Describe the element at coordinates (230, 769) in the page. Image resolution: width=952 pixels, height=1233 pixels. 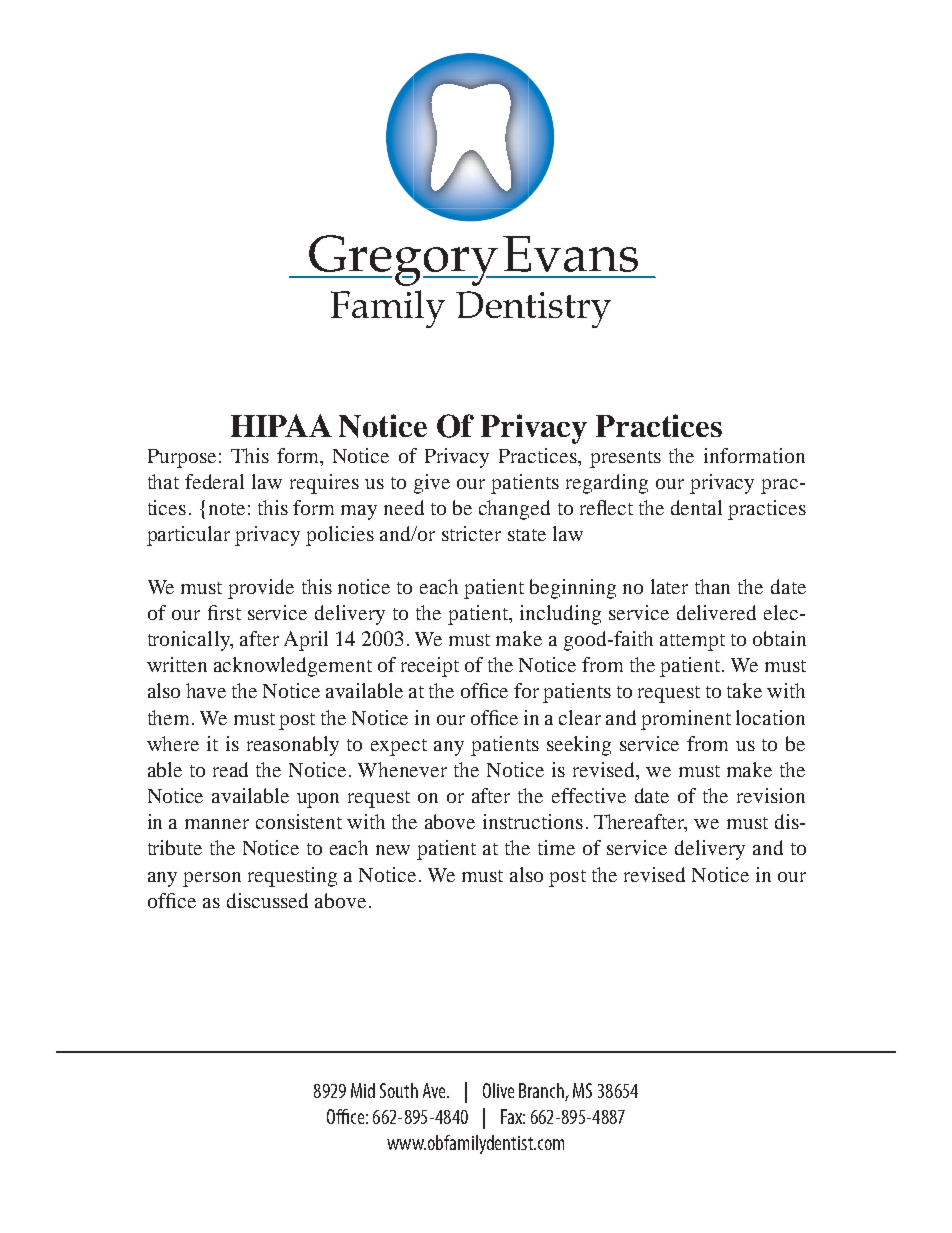
I see `read` at that location.
